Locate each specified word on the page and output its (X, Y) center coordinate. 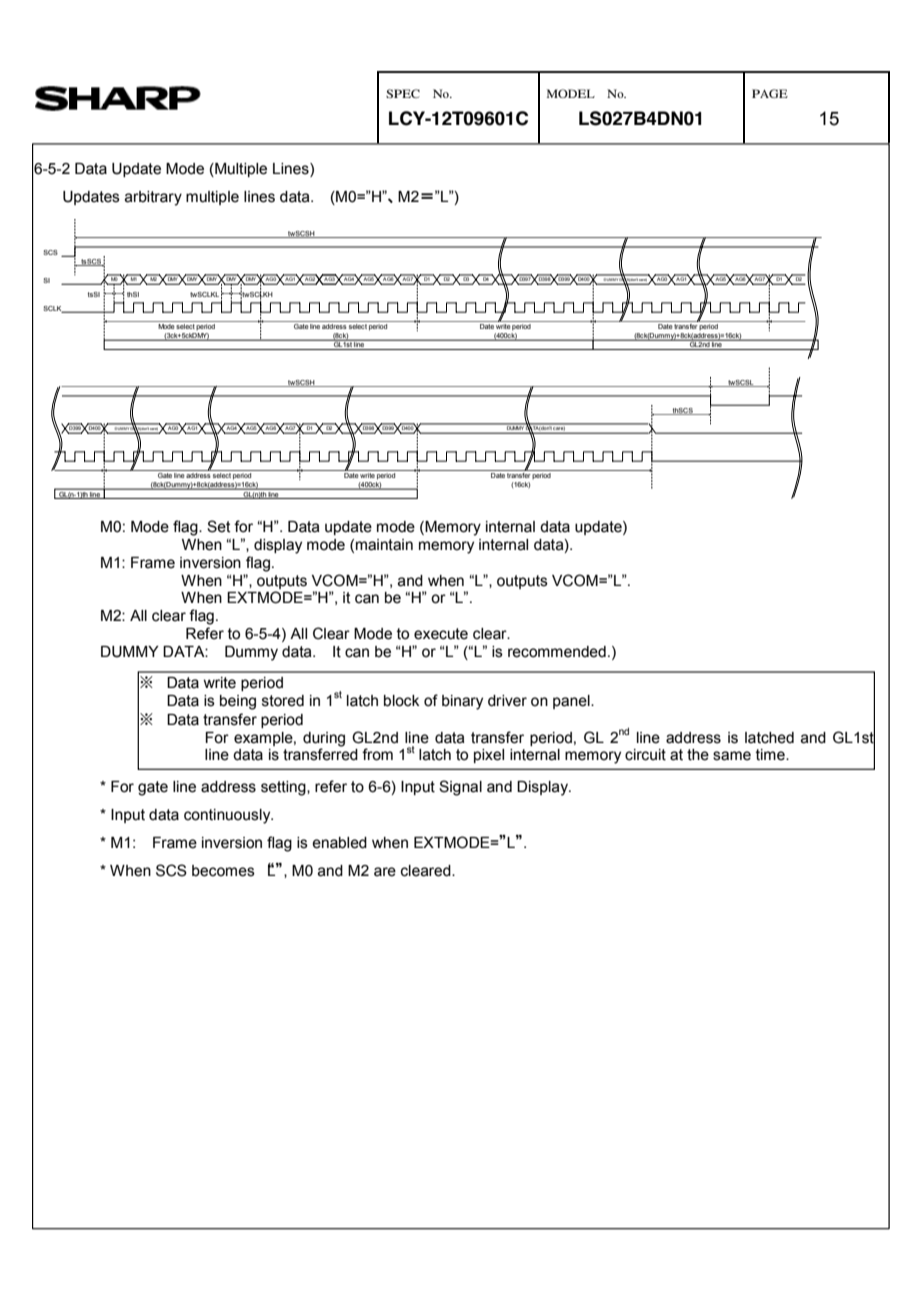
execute (441, 634)
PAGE (770, 93)
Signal (460, 788)
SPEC (403, 93)
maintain (384, 545)
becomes (223, 871)
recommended (557, 652)
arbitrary (153, 198)
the (698, 755)
